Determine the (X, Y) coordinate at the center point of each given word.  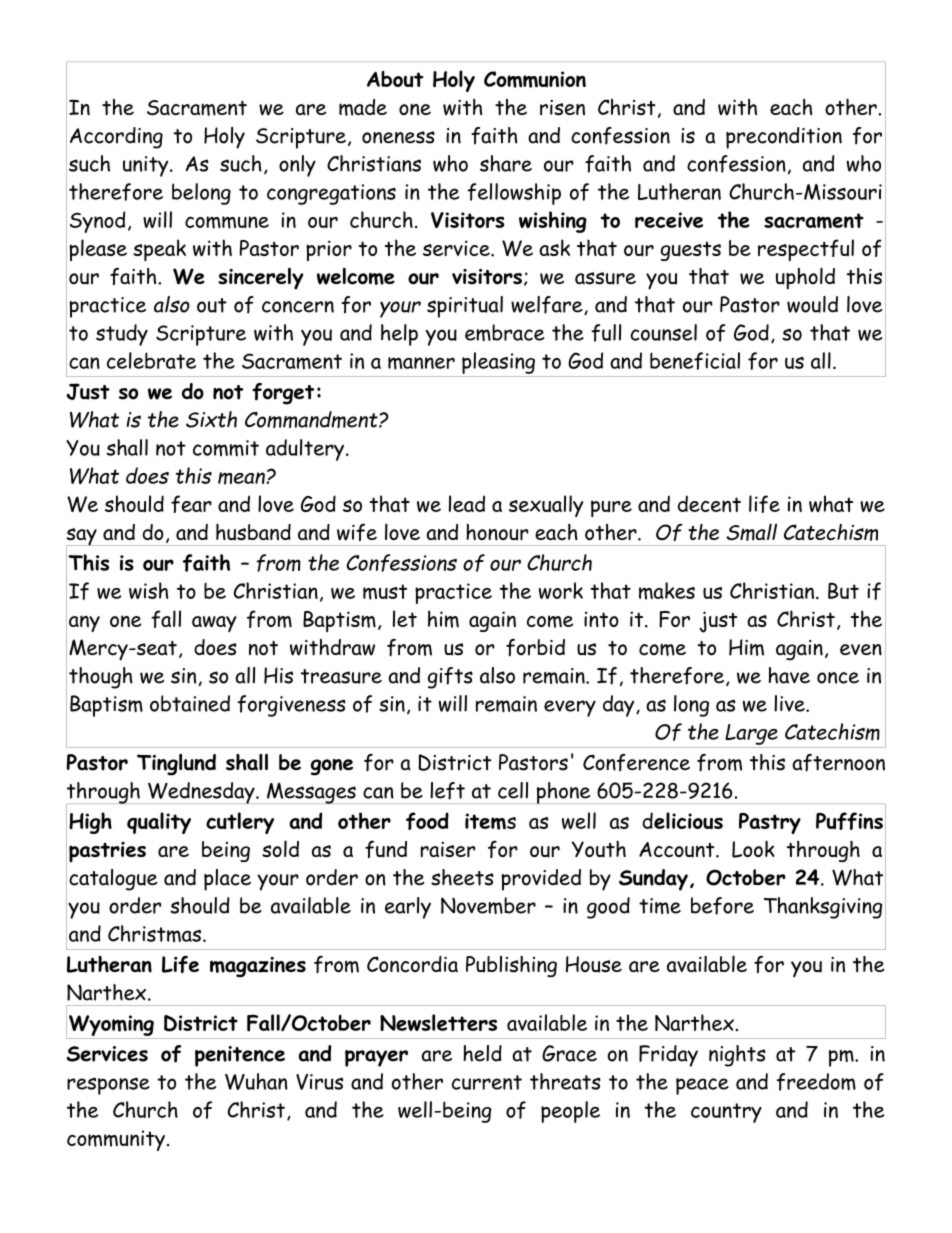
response (108, 1086)
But (843, 590)
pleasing (498, 363)
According (116, 138)
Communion (535, 79)
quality (159, 823)
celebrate (151, 360)
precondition (784, 138)
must (385, 592)
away (214, 624)
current (487, 1082)
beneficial (695, 361)
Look (753, 849)
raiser (448, 849)
